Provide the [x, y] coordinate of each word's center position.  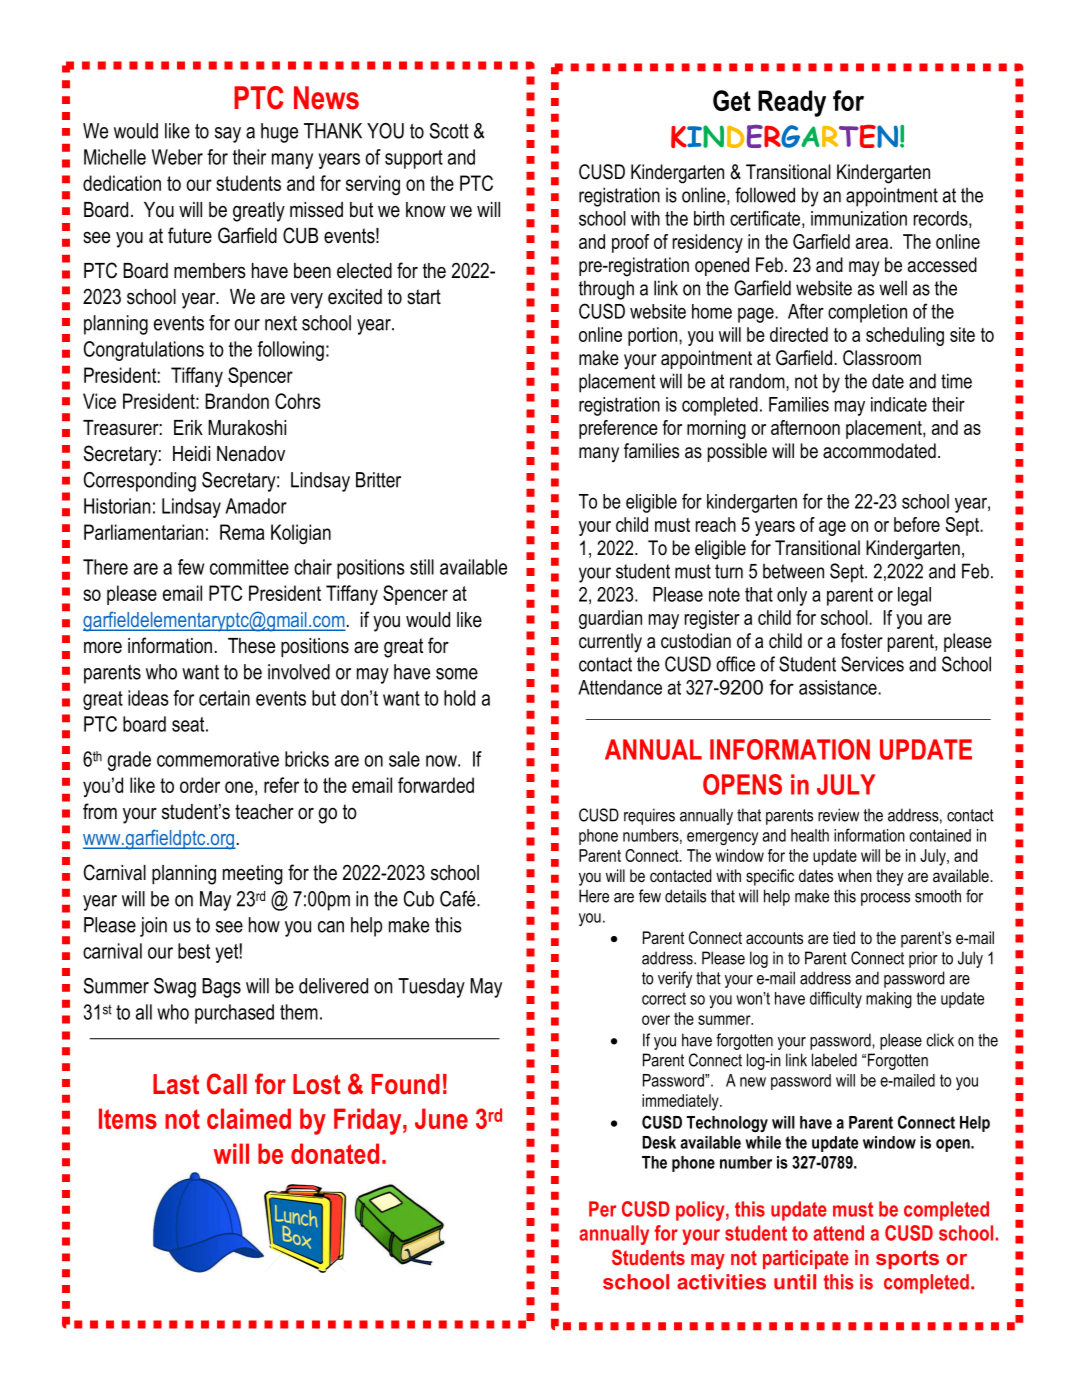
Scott [449, 131]
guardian [610, 619]
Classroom [882, 358]
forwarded [436, 785]
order [200, 785]
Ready [792, 103]
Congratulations [144, 351]
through [606, 290]
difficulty [836, 999]
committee [249, 567]
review [838, 815]
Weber [177, 157]
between [793, 571]
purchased [234, 1014]
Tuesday [431, 988]
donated [335, 1153]
